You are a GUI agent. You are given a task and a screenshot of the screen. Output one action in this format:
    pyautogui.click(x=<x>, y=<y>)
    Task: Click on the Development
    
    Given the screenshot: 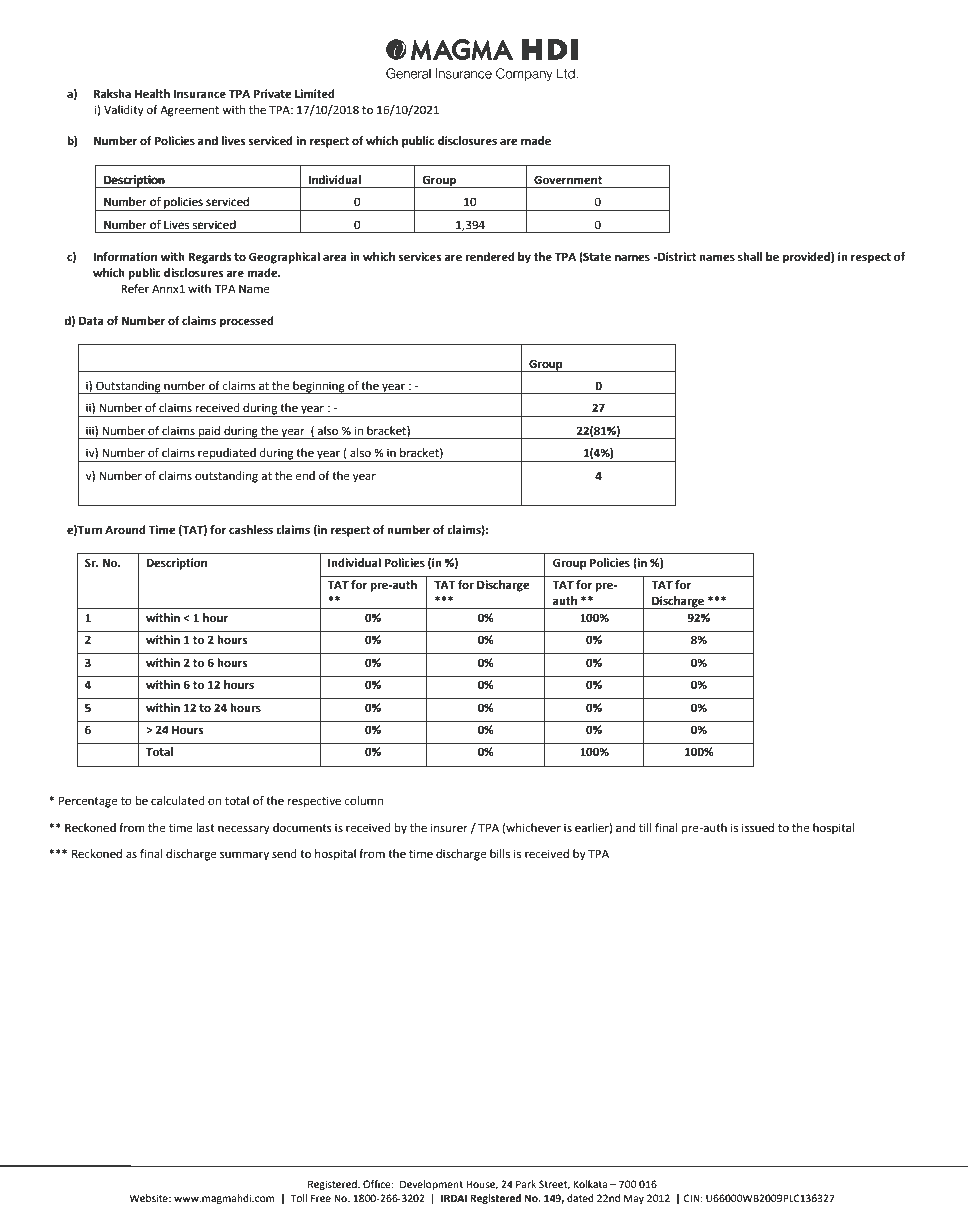 What is the action you would take?
    pyautogui.click(x=431, y=1185)
